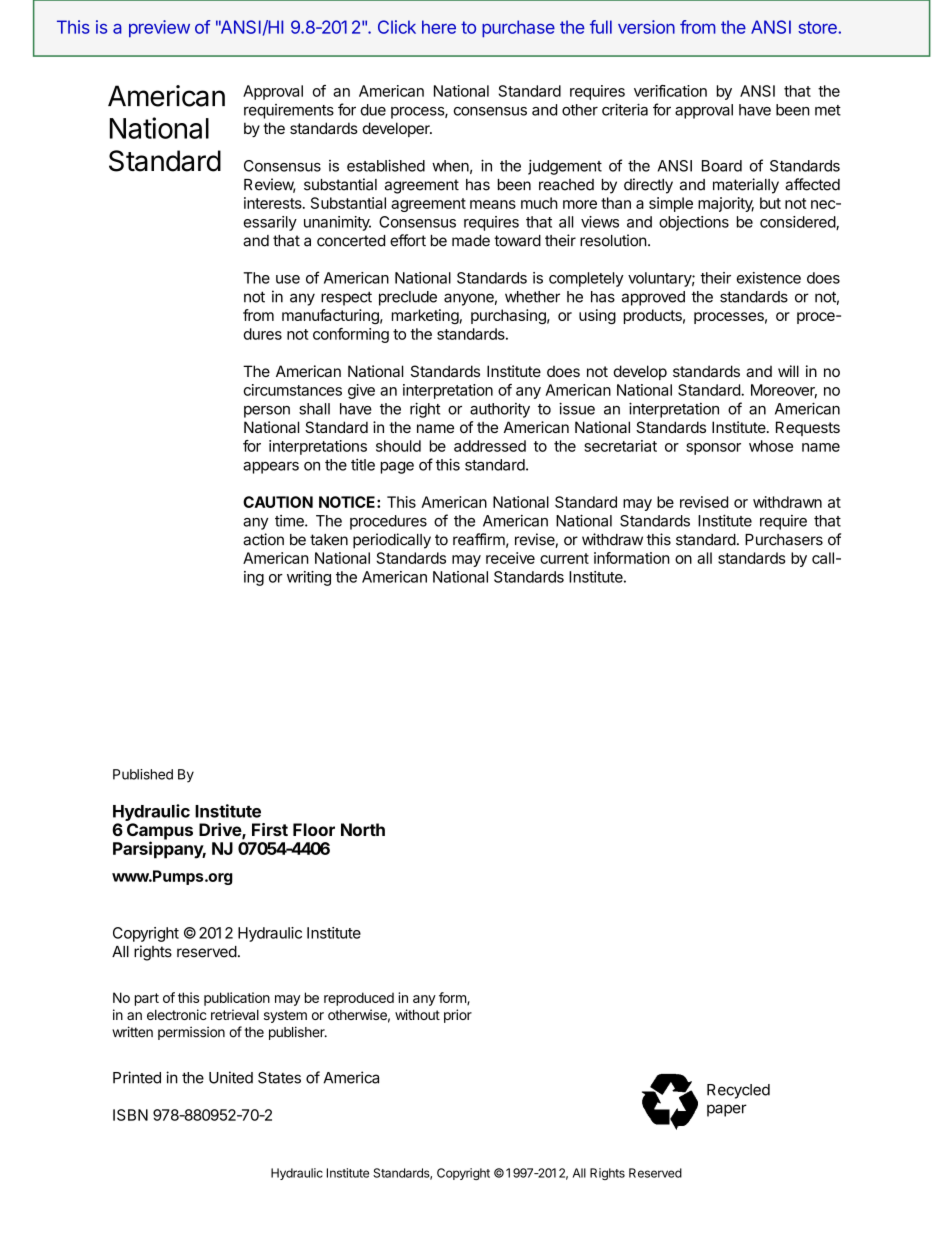 This screenshot has width=952, height=1233. I want to click on action, so click(263, 539).
